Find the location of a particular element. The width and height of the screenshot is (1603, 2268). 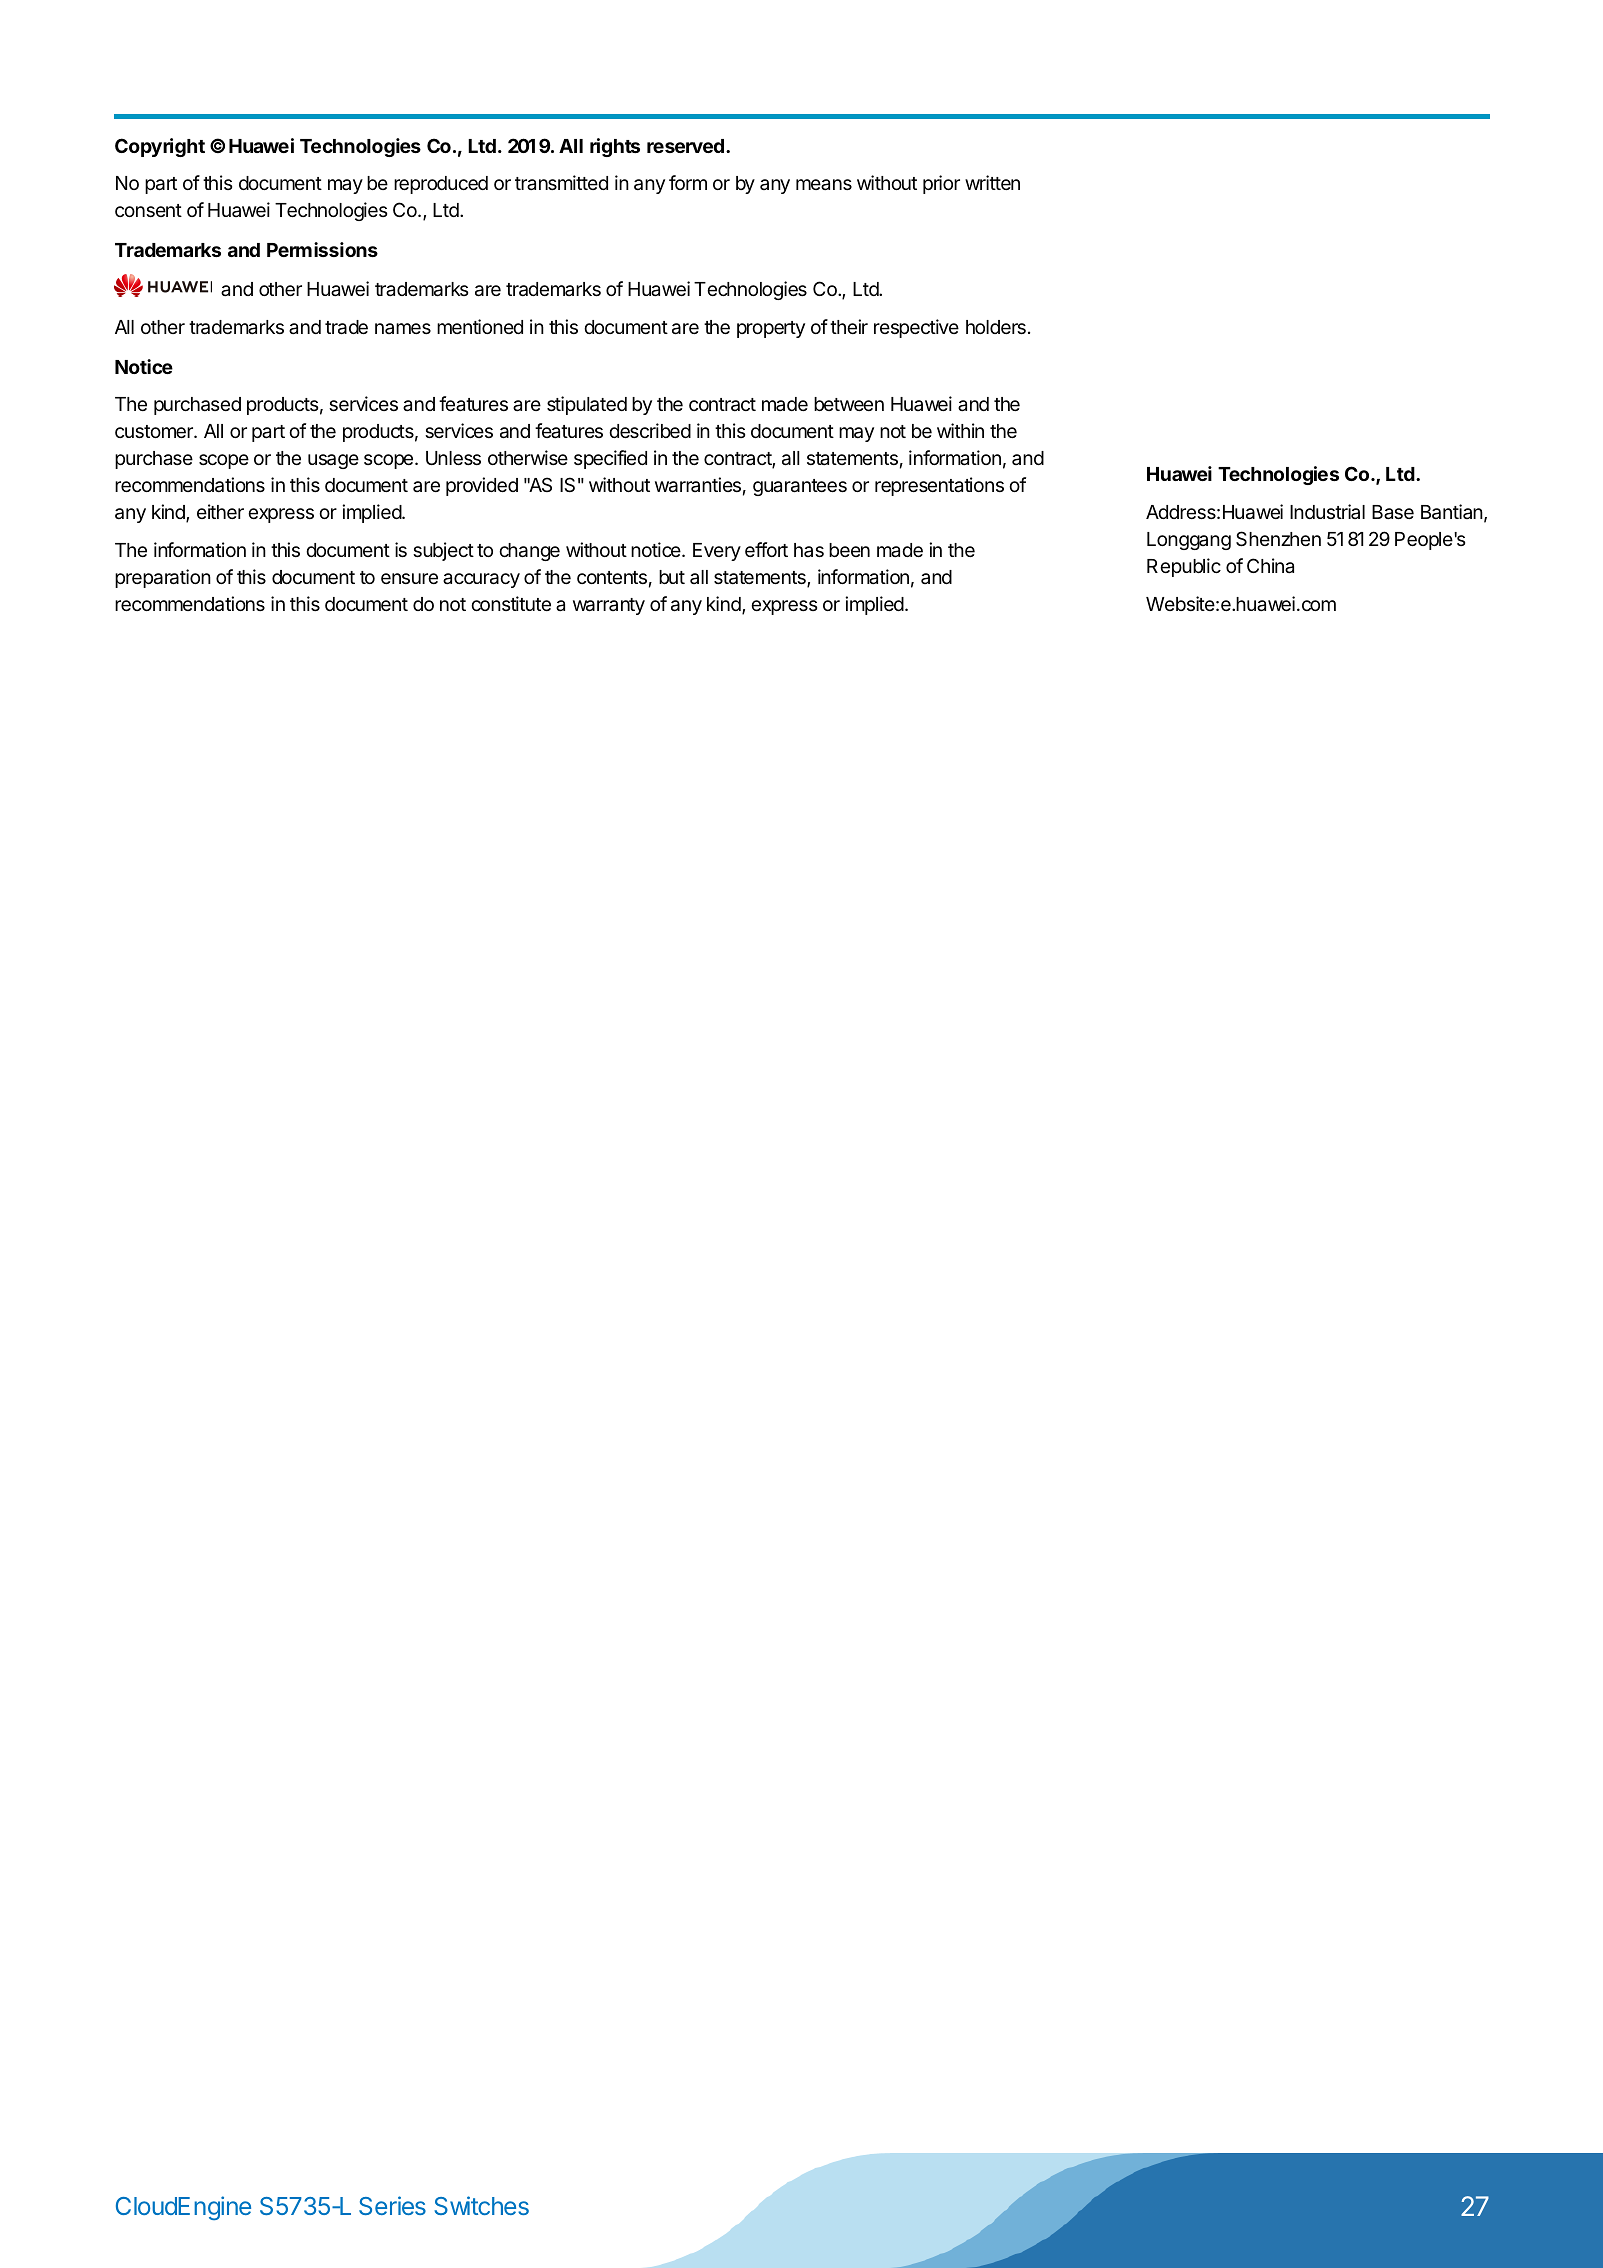

but is located at coordinates (672, 577).
